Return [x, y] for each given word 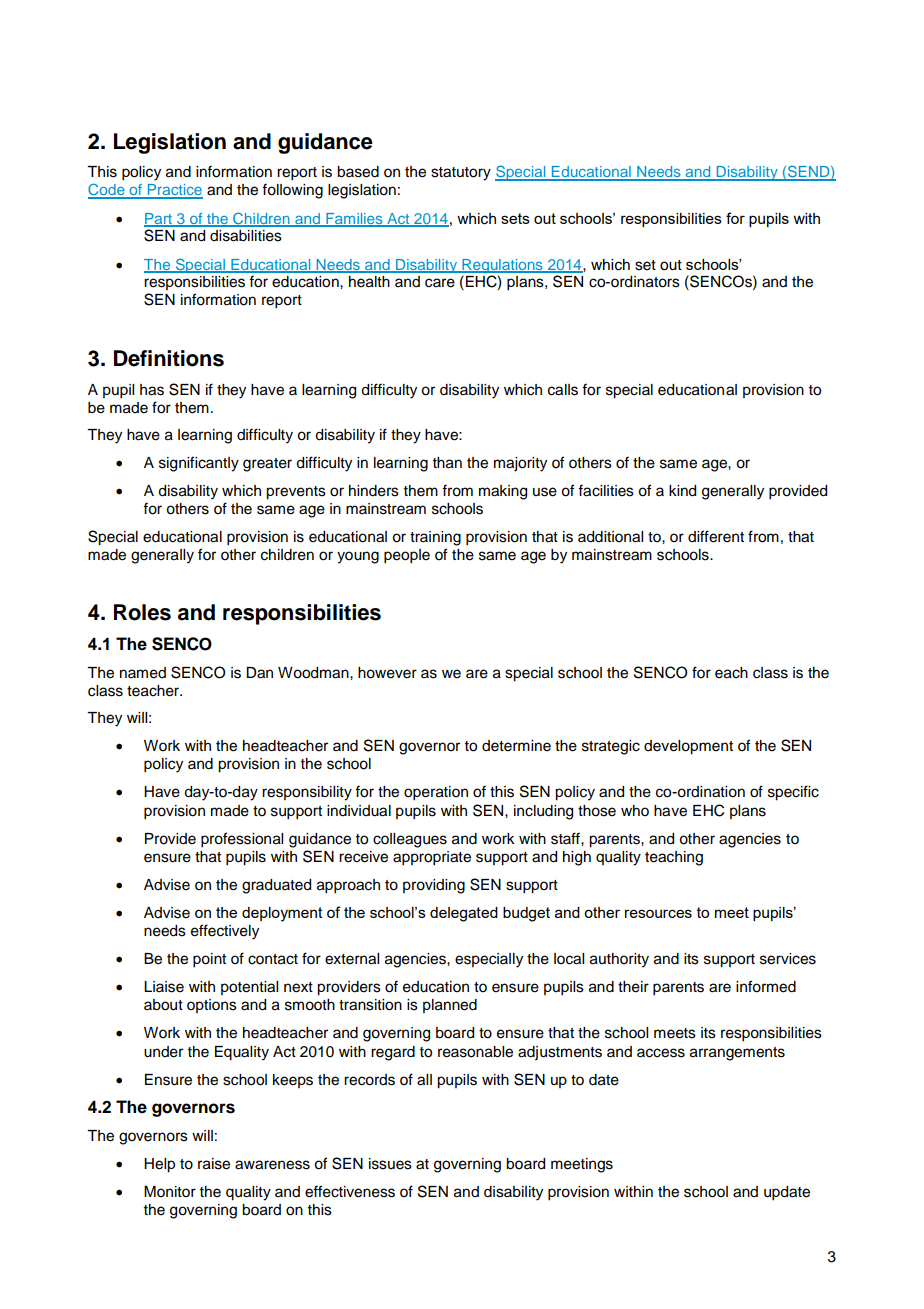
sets [515, 218]
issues [390, 1164]
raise [214, 1164]
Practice [174, 191]
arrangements [737, 1054]
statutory [461, 174]
